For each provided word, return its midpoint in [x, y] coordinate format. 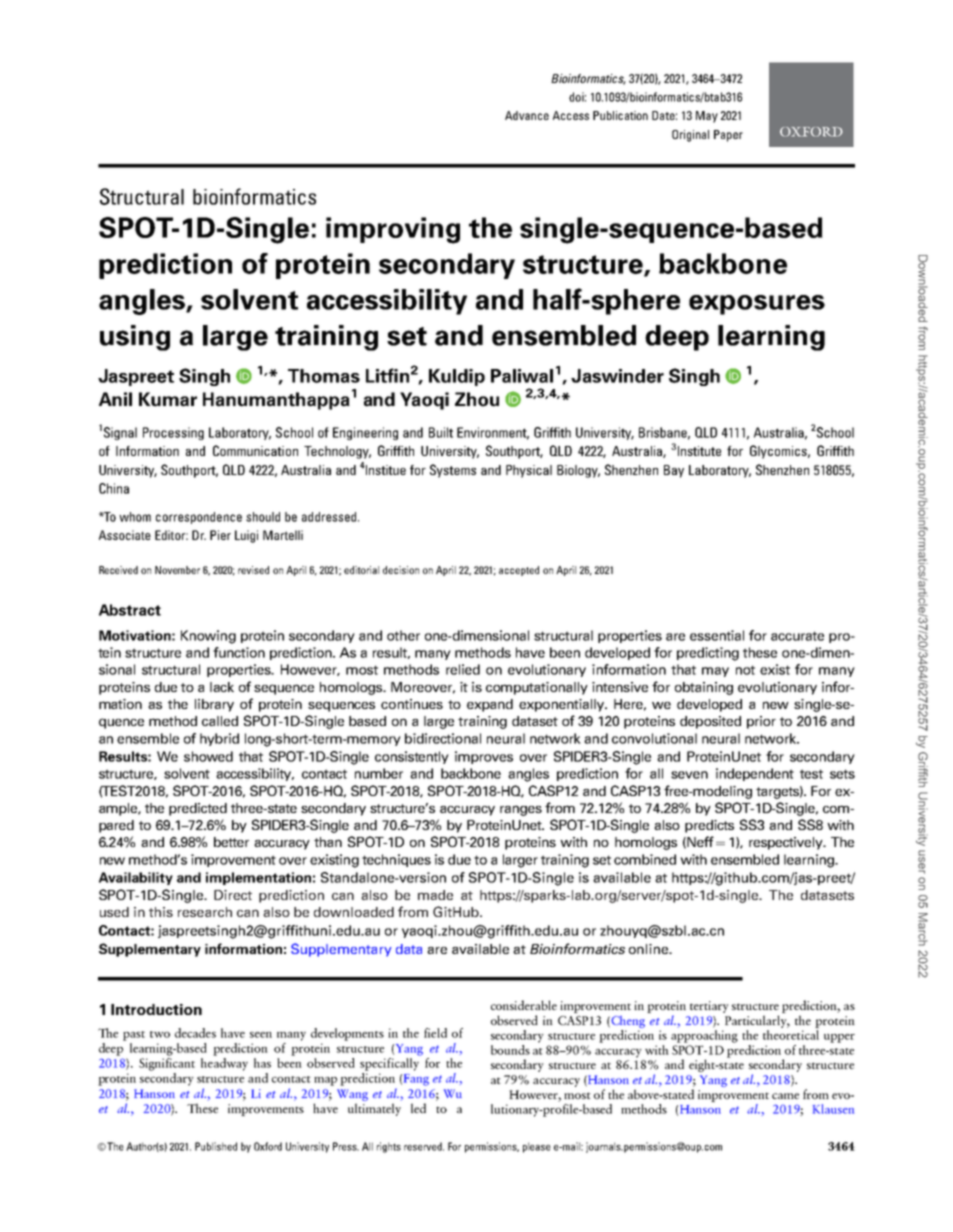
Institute [699, 451]
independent [755, 774]
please [537, 1147]
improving [393, 230]
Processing [173, 433]
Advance [527, 115]
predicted [198, 809]
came [785, 1096]
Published [216, 1146]
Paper [728, 136]
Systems [453, 471]
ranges [521, 810]
